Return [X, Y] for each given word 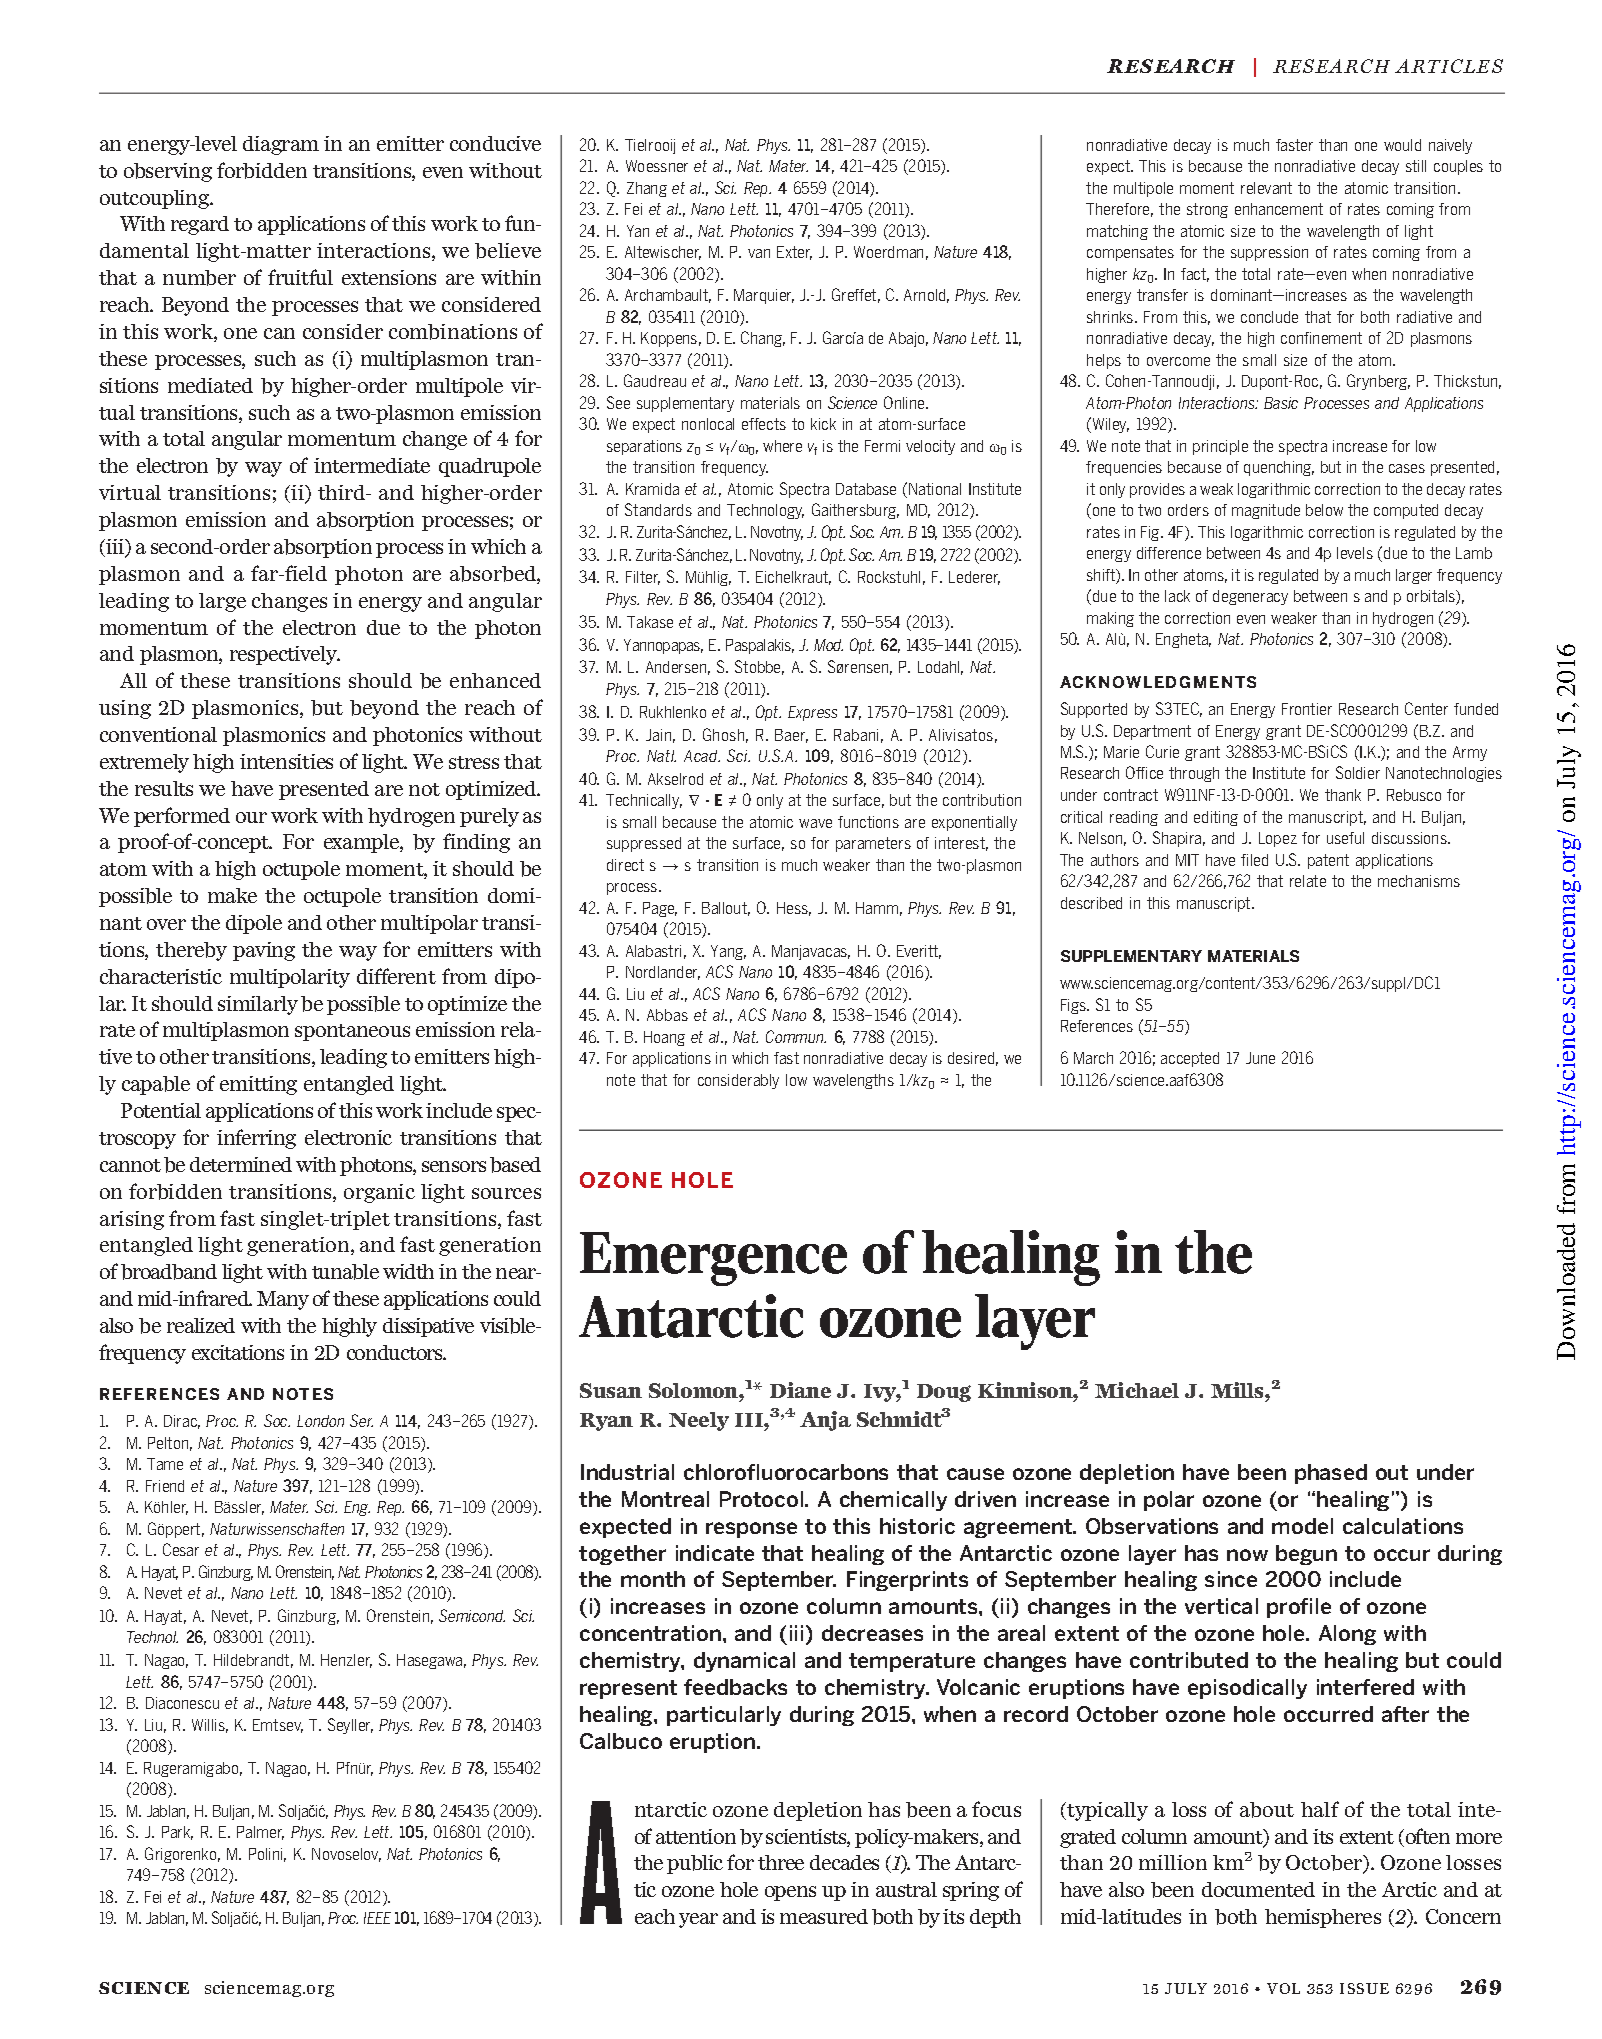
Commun [796, 1036]
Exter [794, 253]
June [1260, 1058]
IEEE [377, 1918]
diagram [281, 145]
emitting [258, 1085]
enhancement [1279, 209]
